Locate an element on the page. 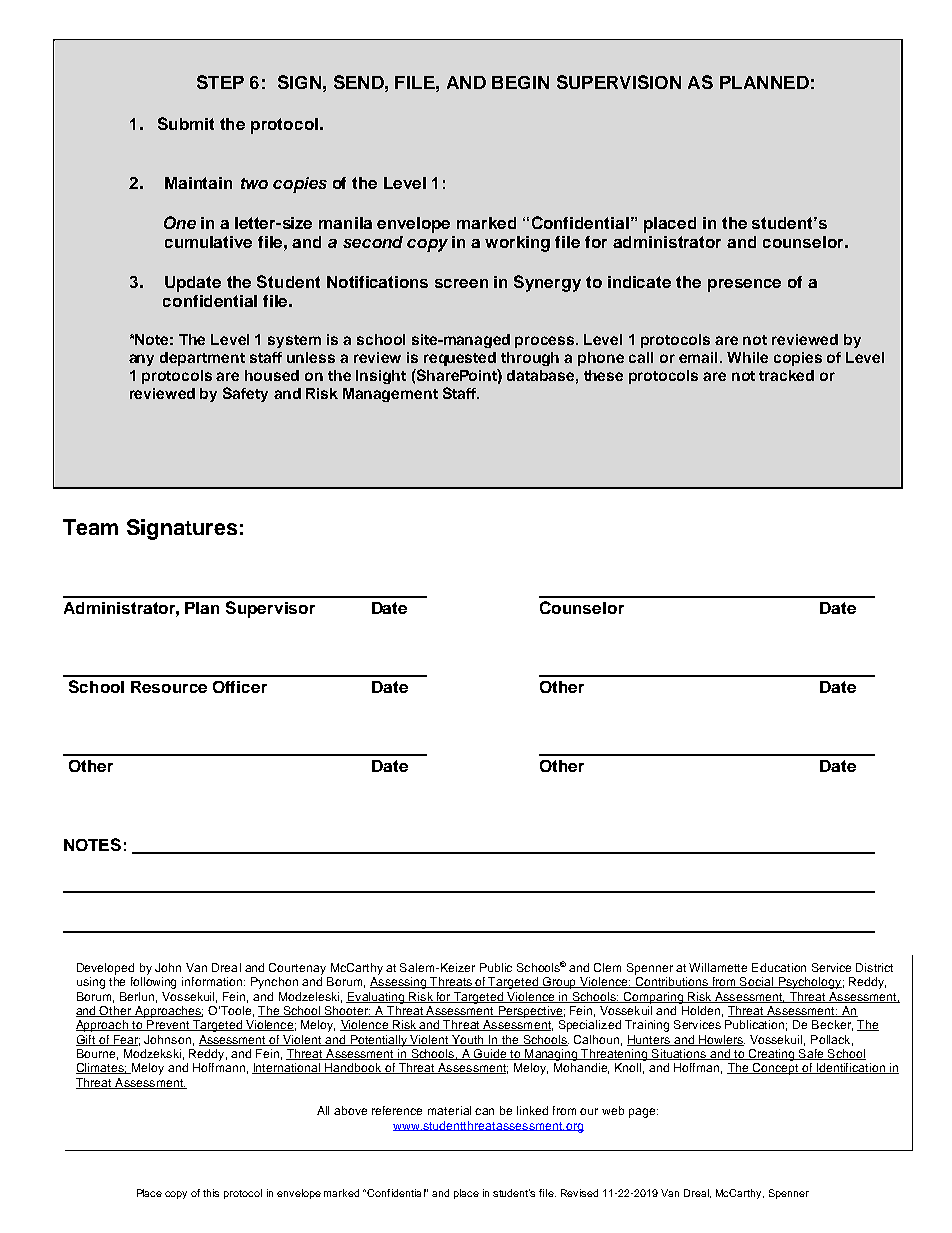 The width and height of the image is (952, 1233). Supervisor is located at coordinates (270, 609).
